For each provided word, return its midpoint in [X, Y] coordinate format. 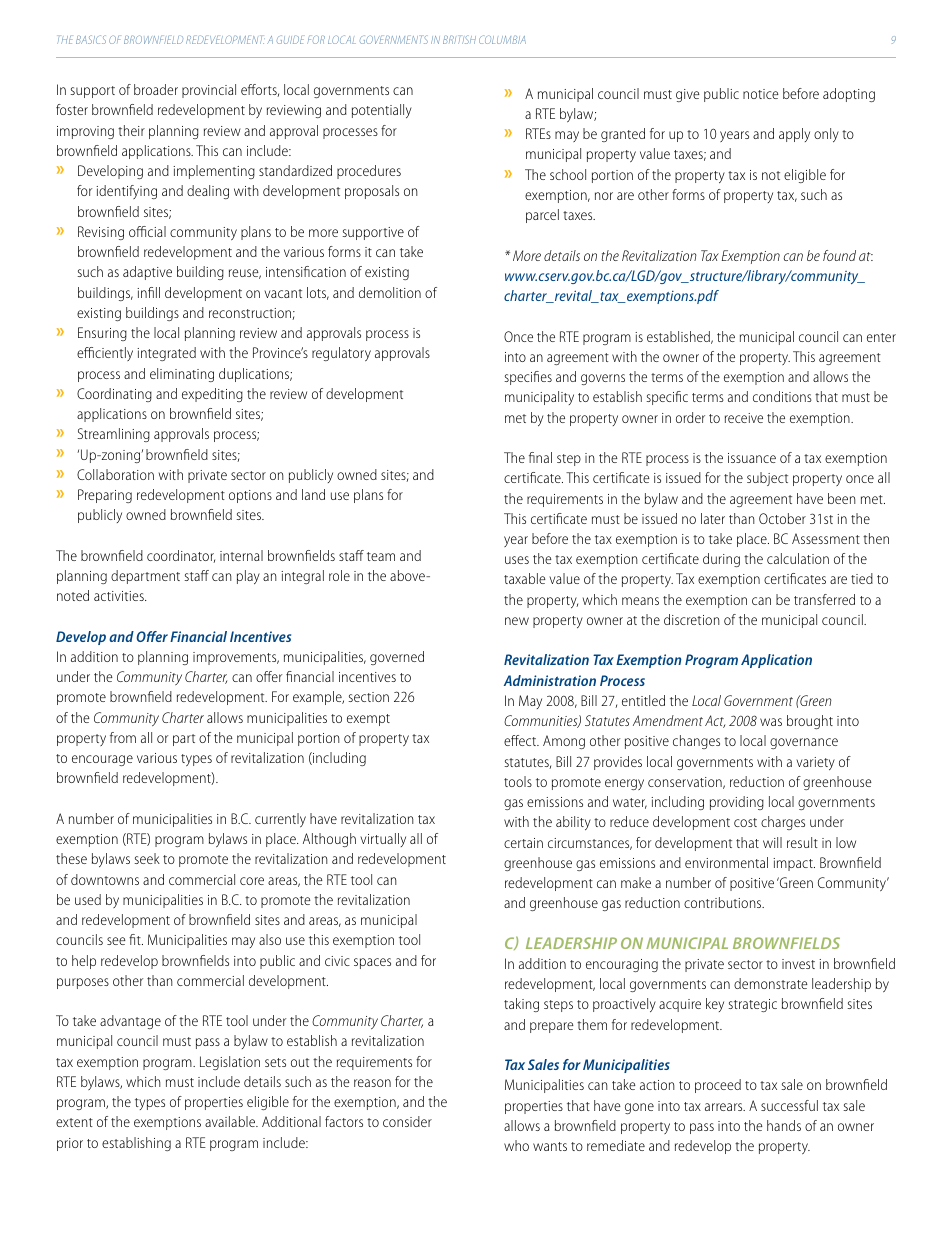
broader [156, 89]
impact [794, 864]
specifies [528, 378]
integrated [166, 354]
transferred [824, 599]
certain [523, 843]
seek [147, 858]
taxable [525, 578]
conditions [782, 396]
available [231, 1121]
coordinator [181, 556]
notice [761, 94]
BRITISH [459, 39]
